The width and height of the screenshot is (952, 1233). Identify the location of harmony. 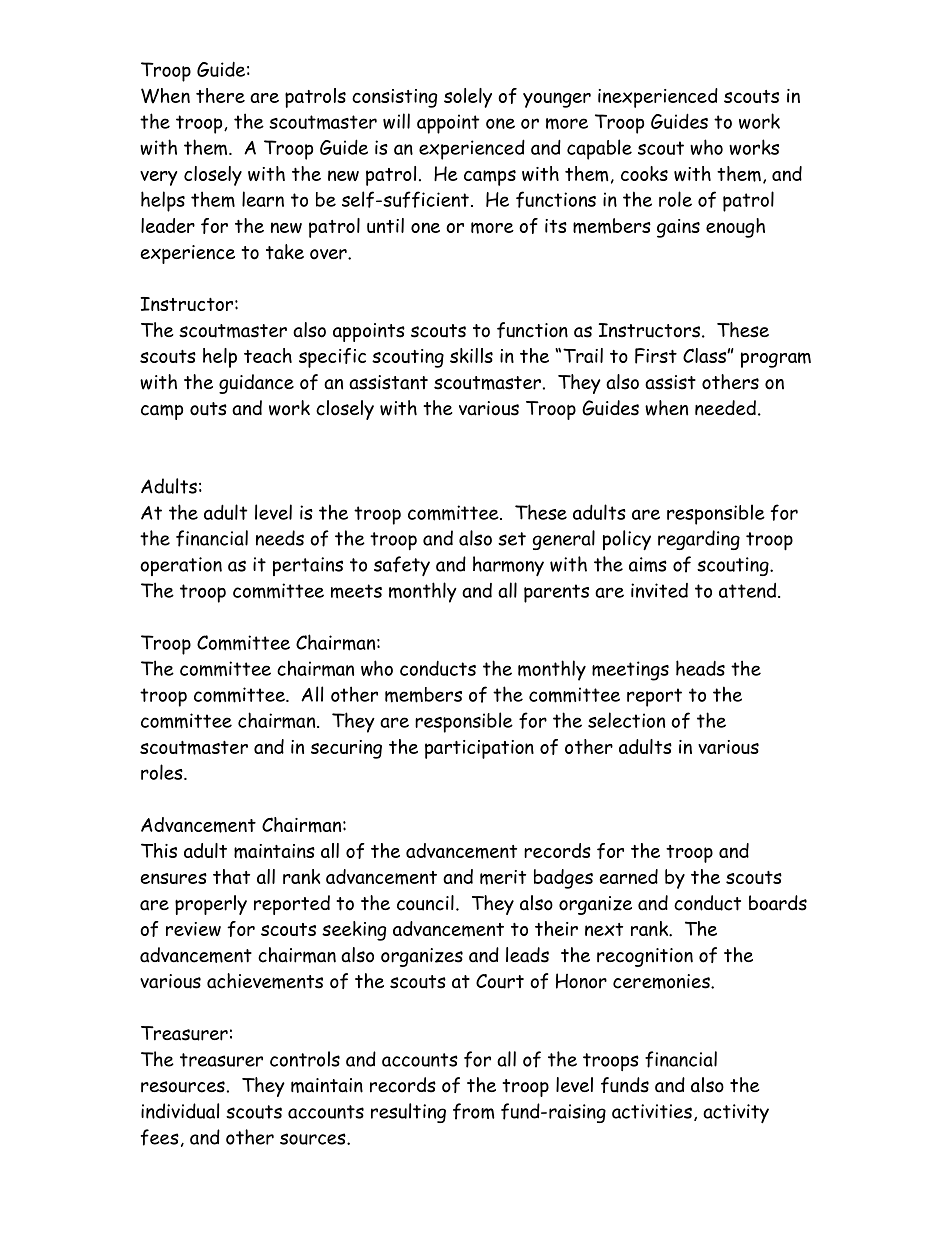
(508, 566).
